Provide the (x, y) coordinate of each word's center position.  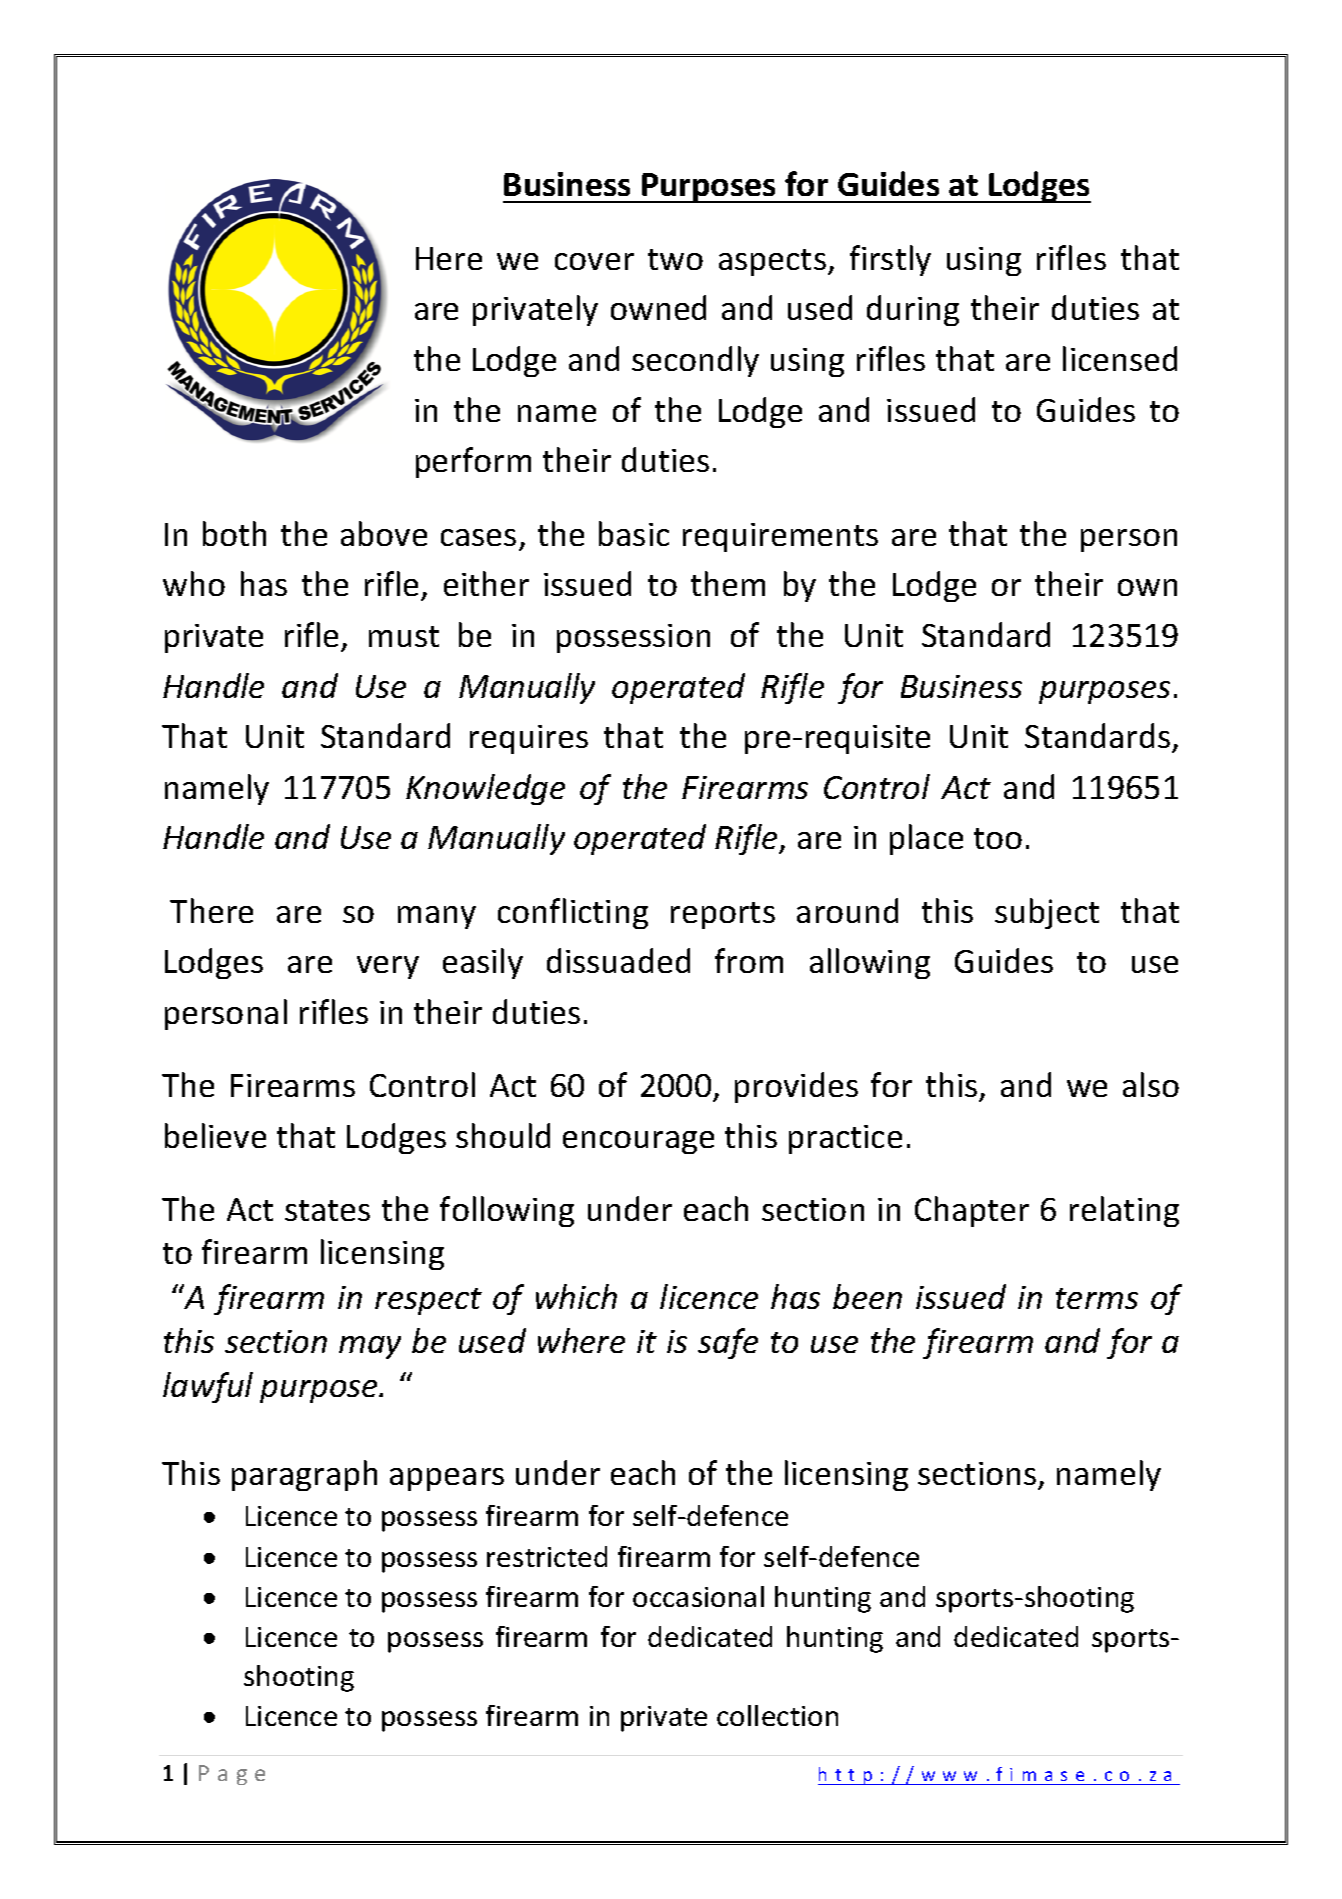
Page (232, 1775)
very (388, 967)
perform (473, 462)
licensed (1120, 358)
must (404, 636)
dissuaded (618, 960)
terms (1097, 1298)
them (728, 583)
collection (777, 1715)
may (370, 1347)
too (998, 838)
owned (658, 307)
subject (1047, 913)
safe (728, 1343)
